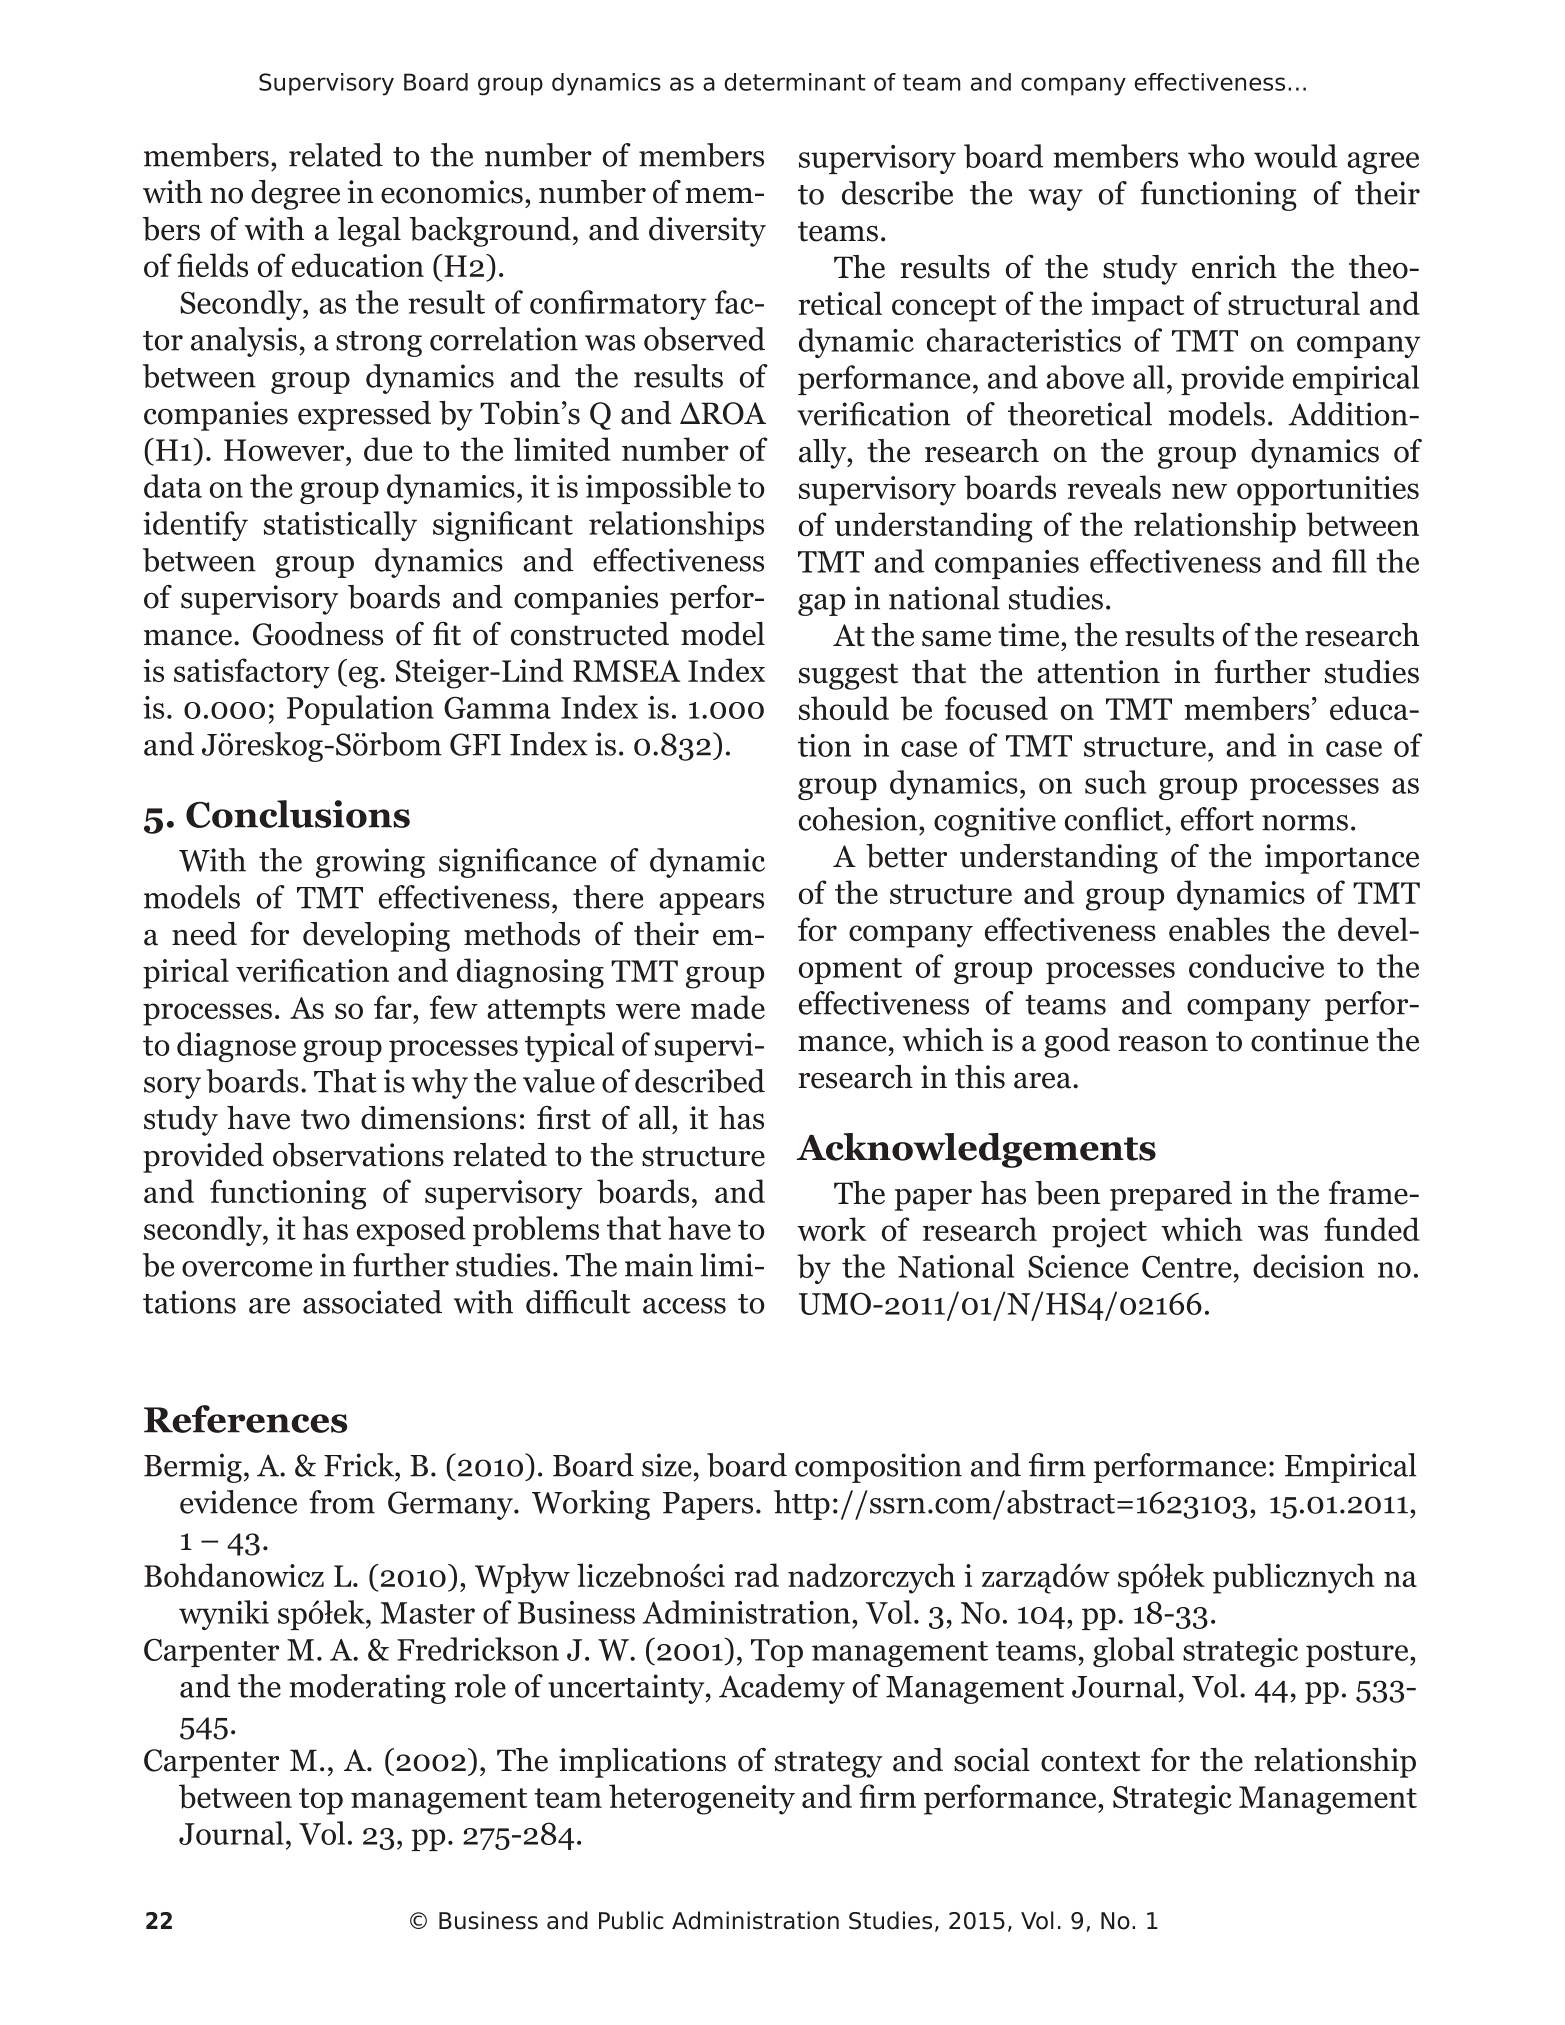  Describe the element at coordinates (411, 1231) in the screenshot. I see `exposed` at that location.
